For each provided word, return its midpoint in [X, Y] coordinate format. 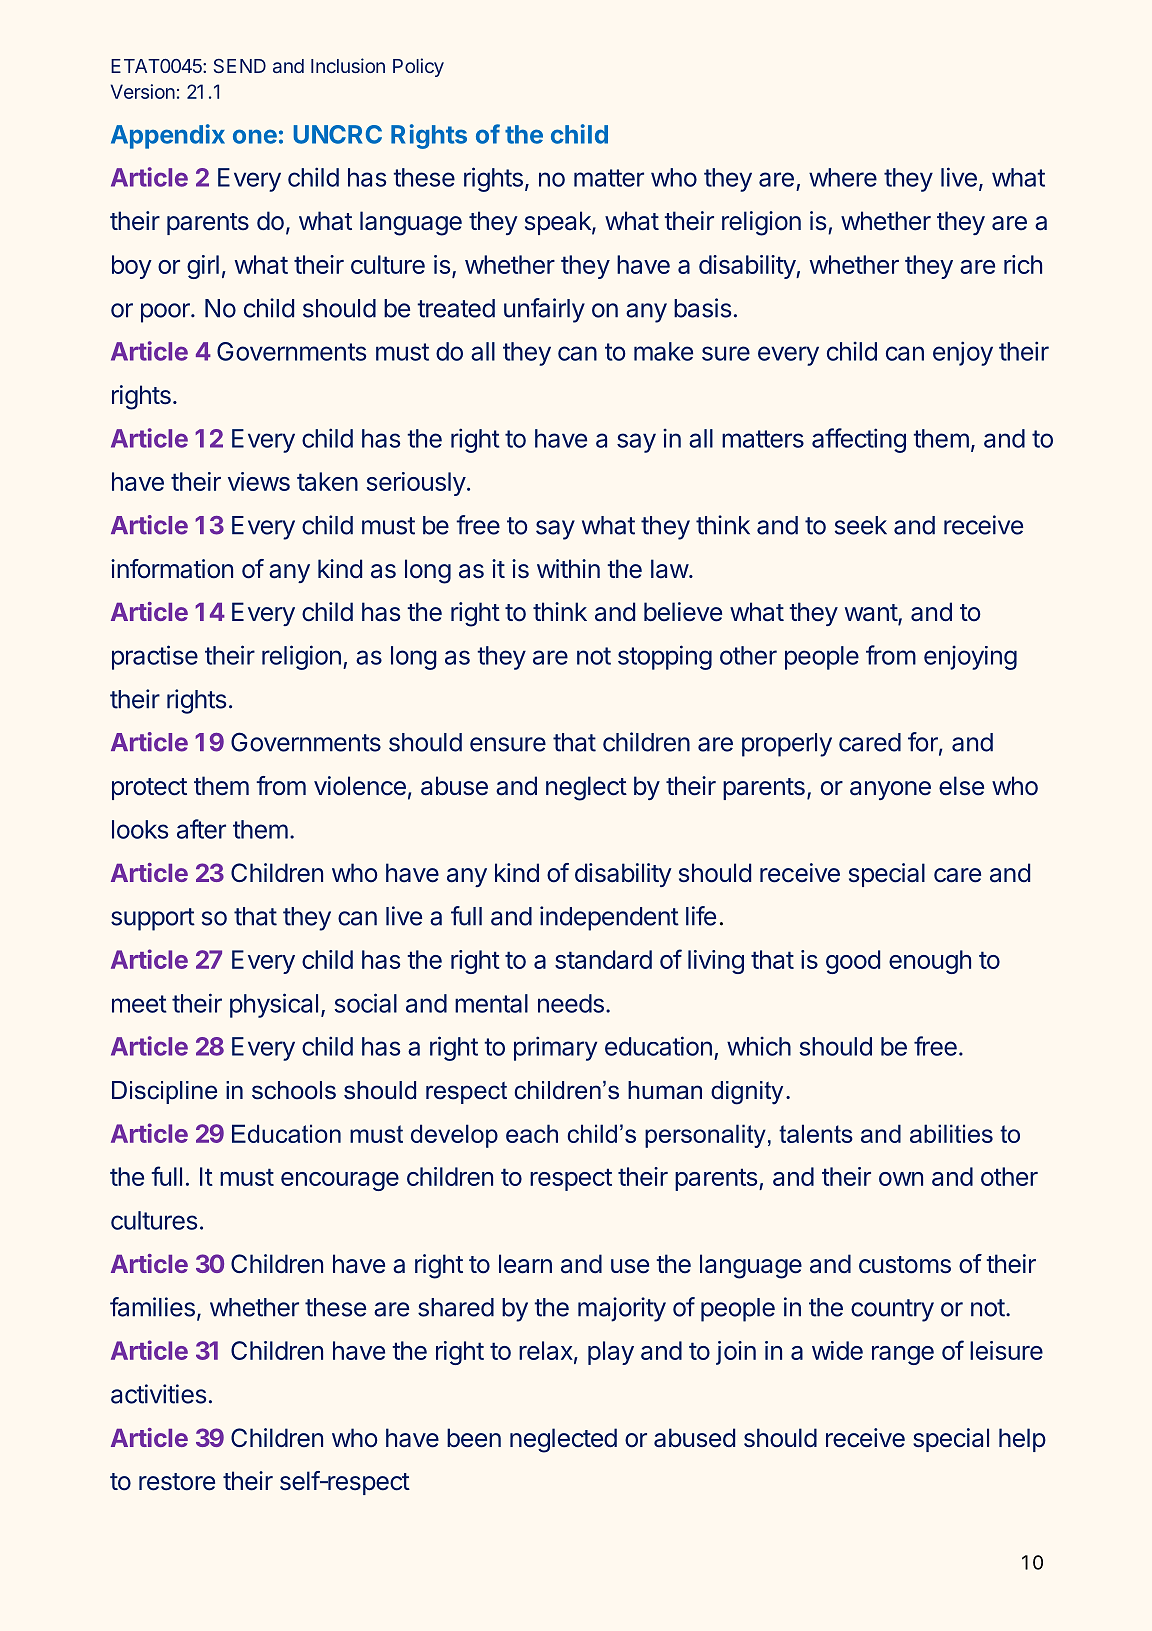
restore [177, 1482]
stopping [665, 657]
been [474, 1438]
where [843, 177]
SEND [240, 66]
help [1022, 1440]
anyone [890, 790]
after [201, 829]
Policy [418, 67]
